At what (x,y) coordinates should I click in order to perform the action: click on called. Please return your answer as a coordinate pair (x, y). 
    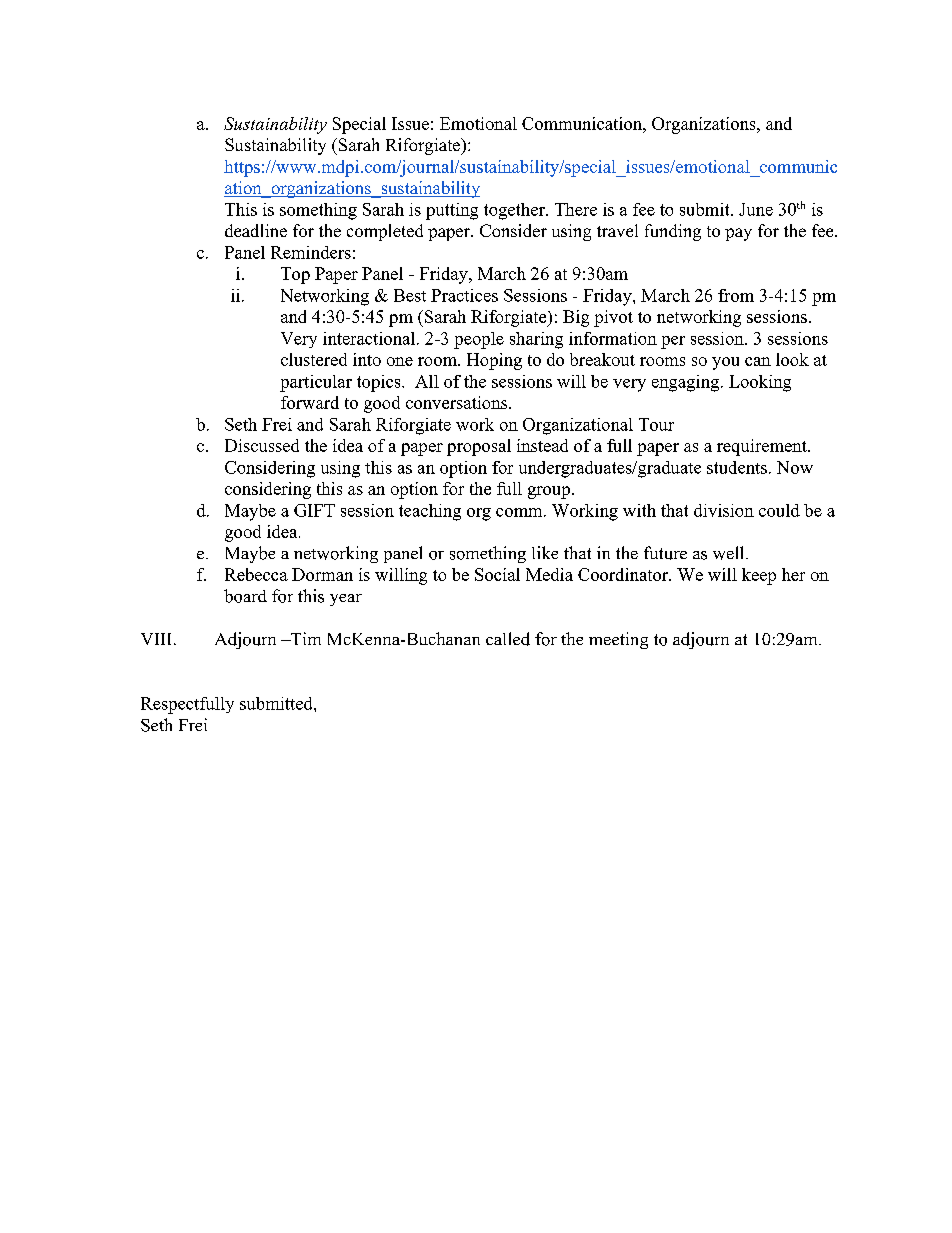
    Looking at the image, I should click on (508, 639).
